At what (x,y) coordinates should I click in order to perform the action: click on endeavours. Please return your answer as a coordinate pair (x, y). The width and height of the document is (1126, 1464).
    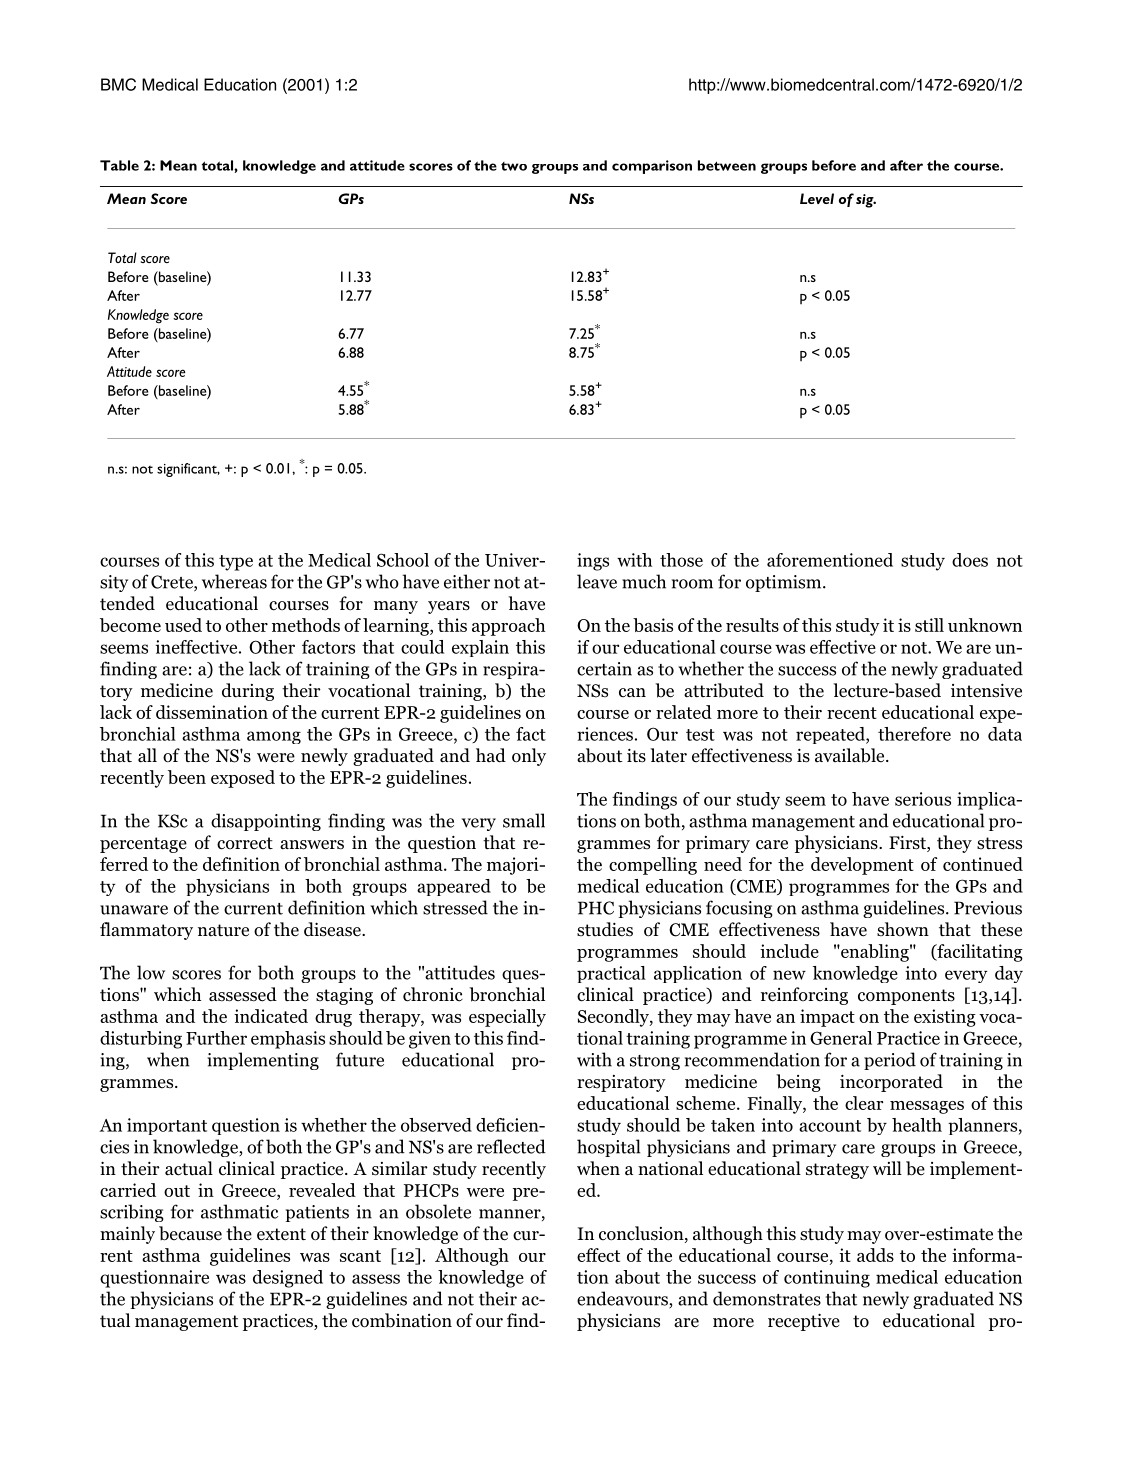
    Looking at the image, I should click on (623, 1299).
